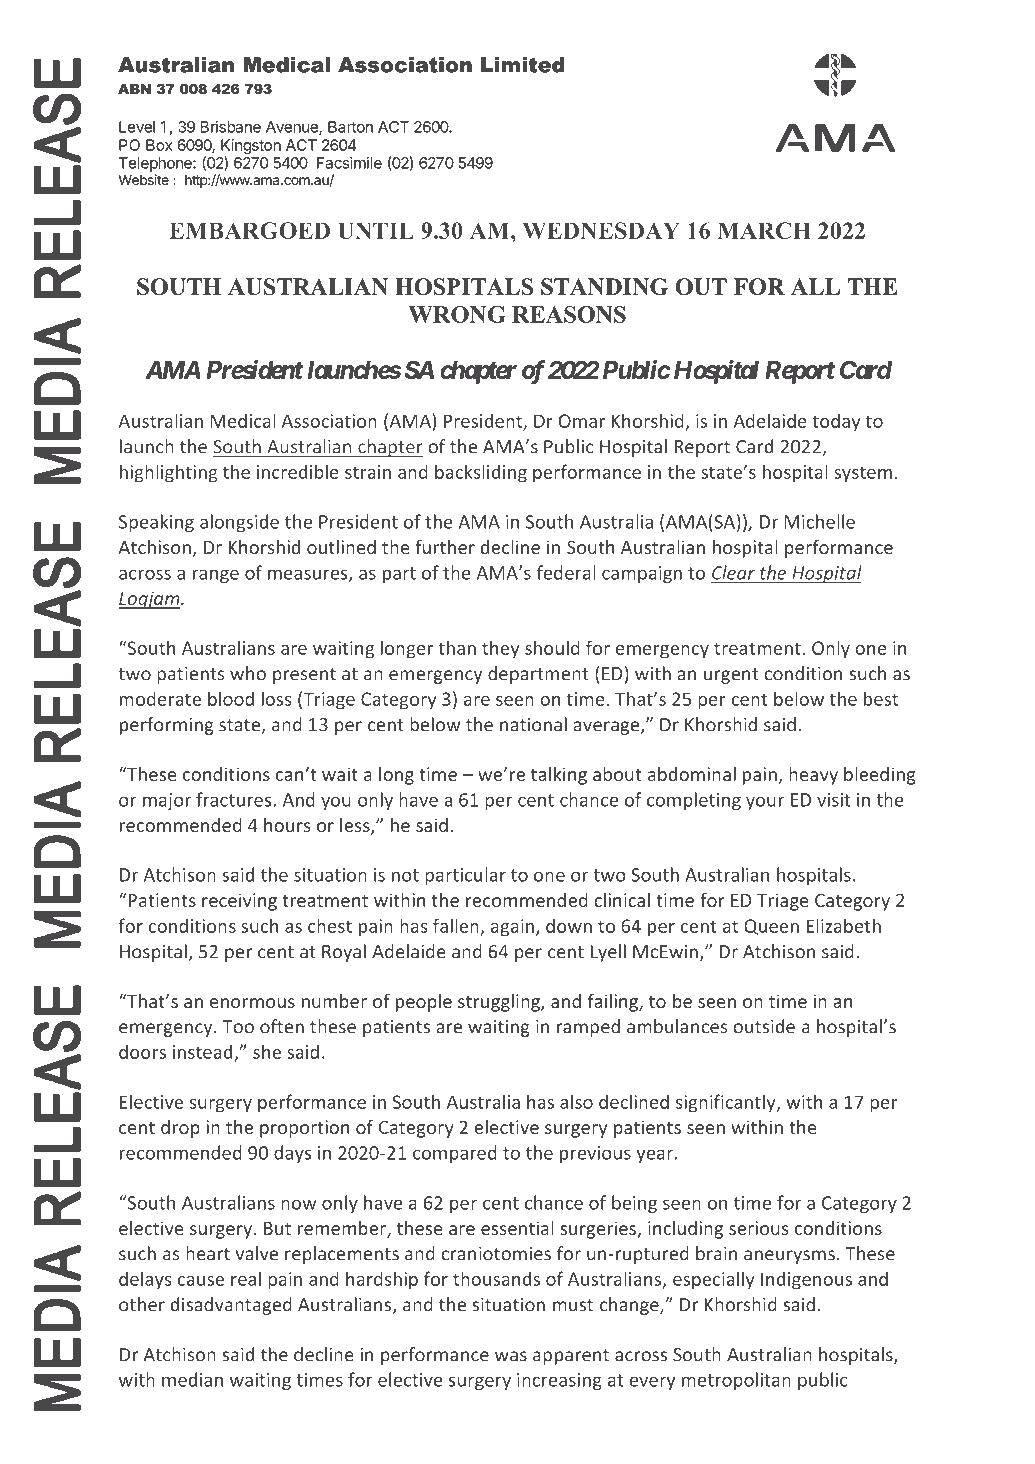  What do you see at coordinates (765, 803) in the screenshot?
I see `your` at bounding box center [765, 803].
